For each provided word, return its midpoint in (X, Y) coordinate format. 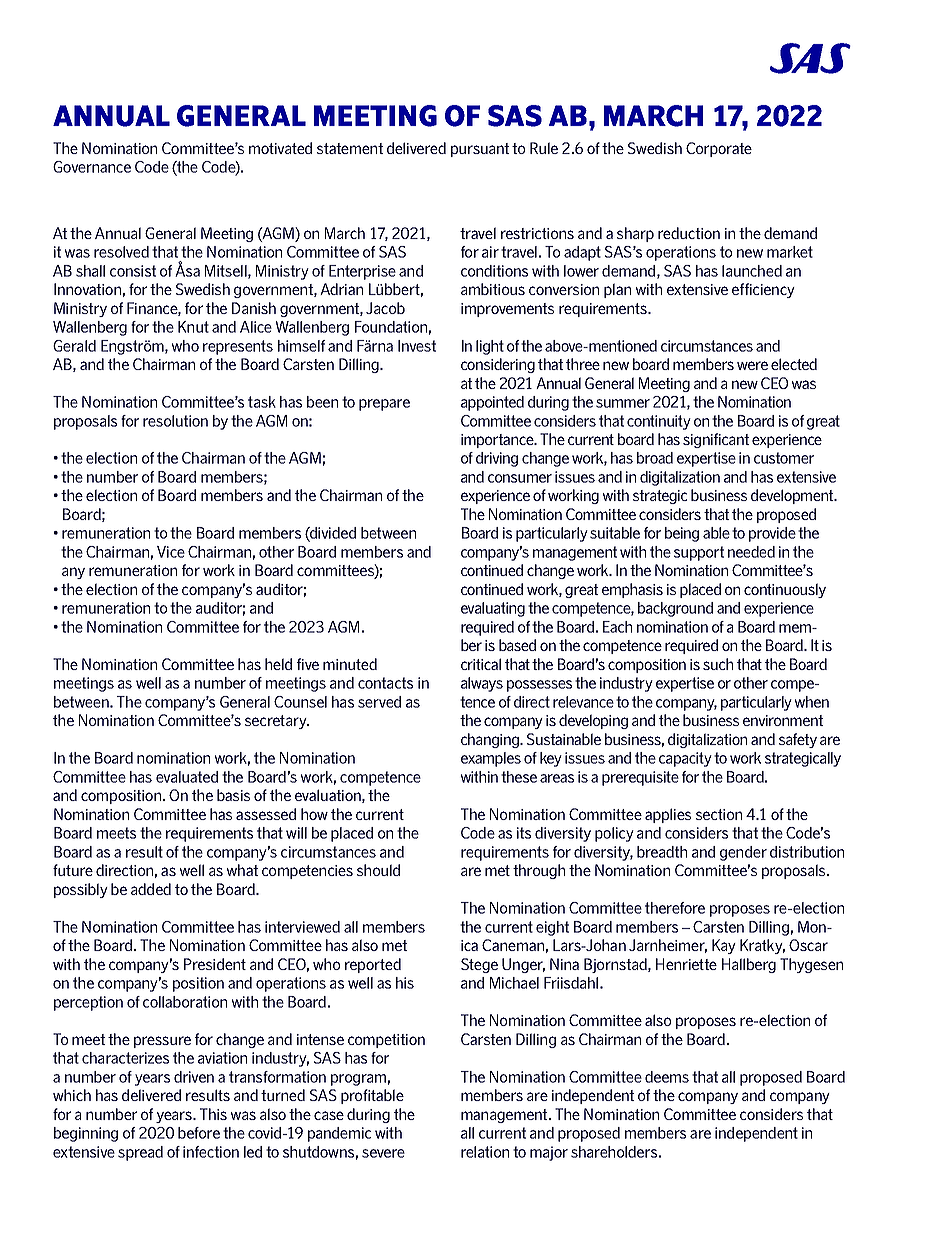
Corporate (719, 149)
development (793, 496)
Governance (92, 167)
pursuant (480, 150)
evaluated (187, 777)
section (719, 814)
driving (497, 459)
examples (491, 759)
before (199, 1133)
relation (485, 1152)
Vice (171, 552)
